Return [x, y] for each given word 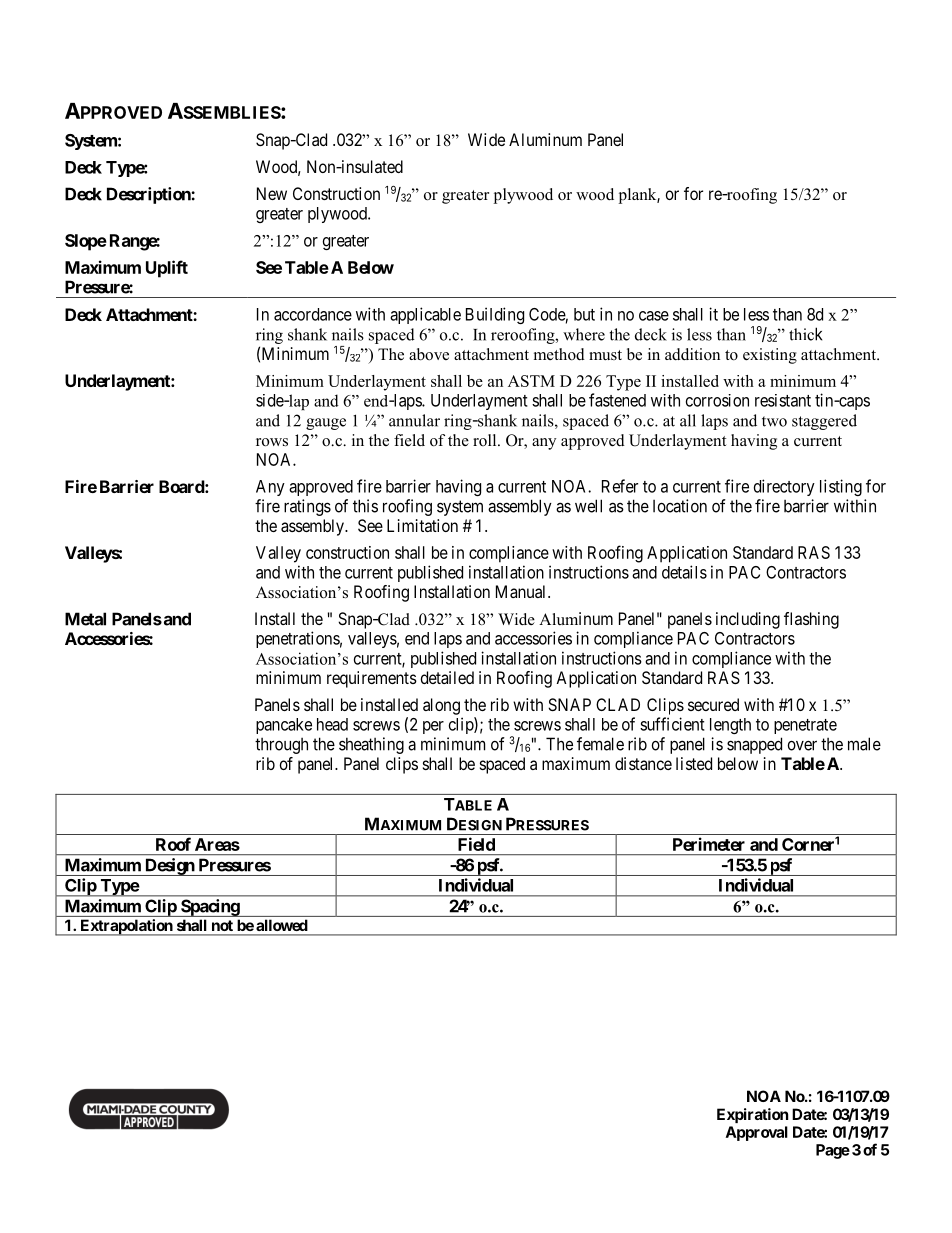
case [654, 316]
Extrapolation [126, 927]
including [748, 620]
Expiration [752, 1115]
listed [694, 763]
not [222, 925]
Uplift [167, 269]
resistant [783, 400]
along [441, 706]
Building [495, 315]
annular [414, 420]
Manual [522, 591]
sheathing [371, 745]
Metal [85, 619]
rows [272, 442]
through [281, 746]
